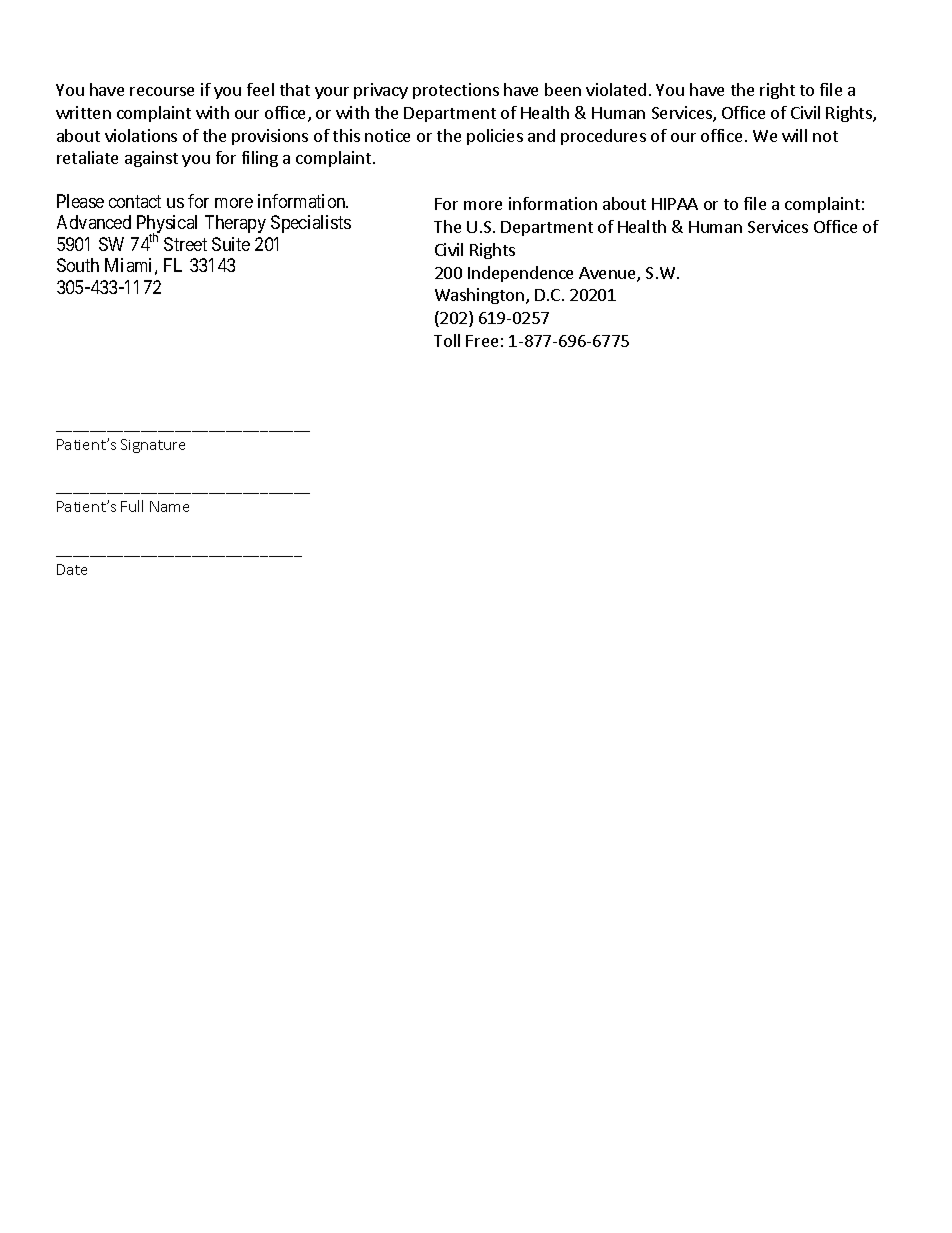 The image size is (952, 1233). What do you see at coordinates (72, 569) in the document?
I see `Date` at bounding box center [72, 569].
